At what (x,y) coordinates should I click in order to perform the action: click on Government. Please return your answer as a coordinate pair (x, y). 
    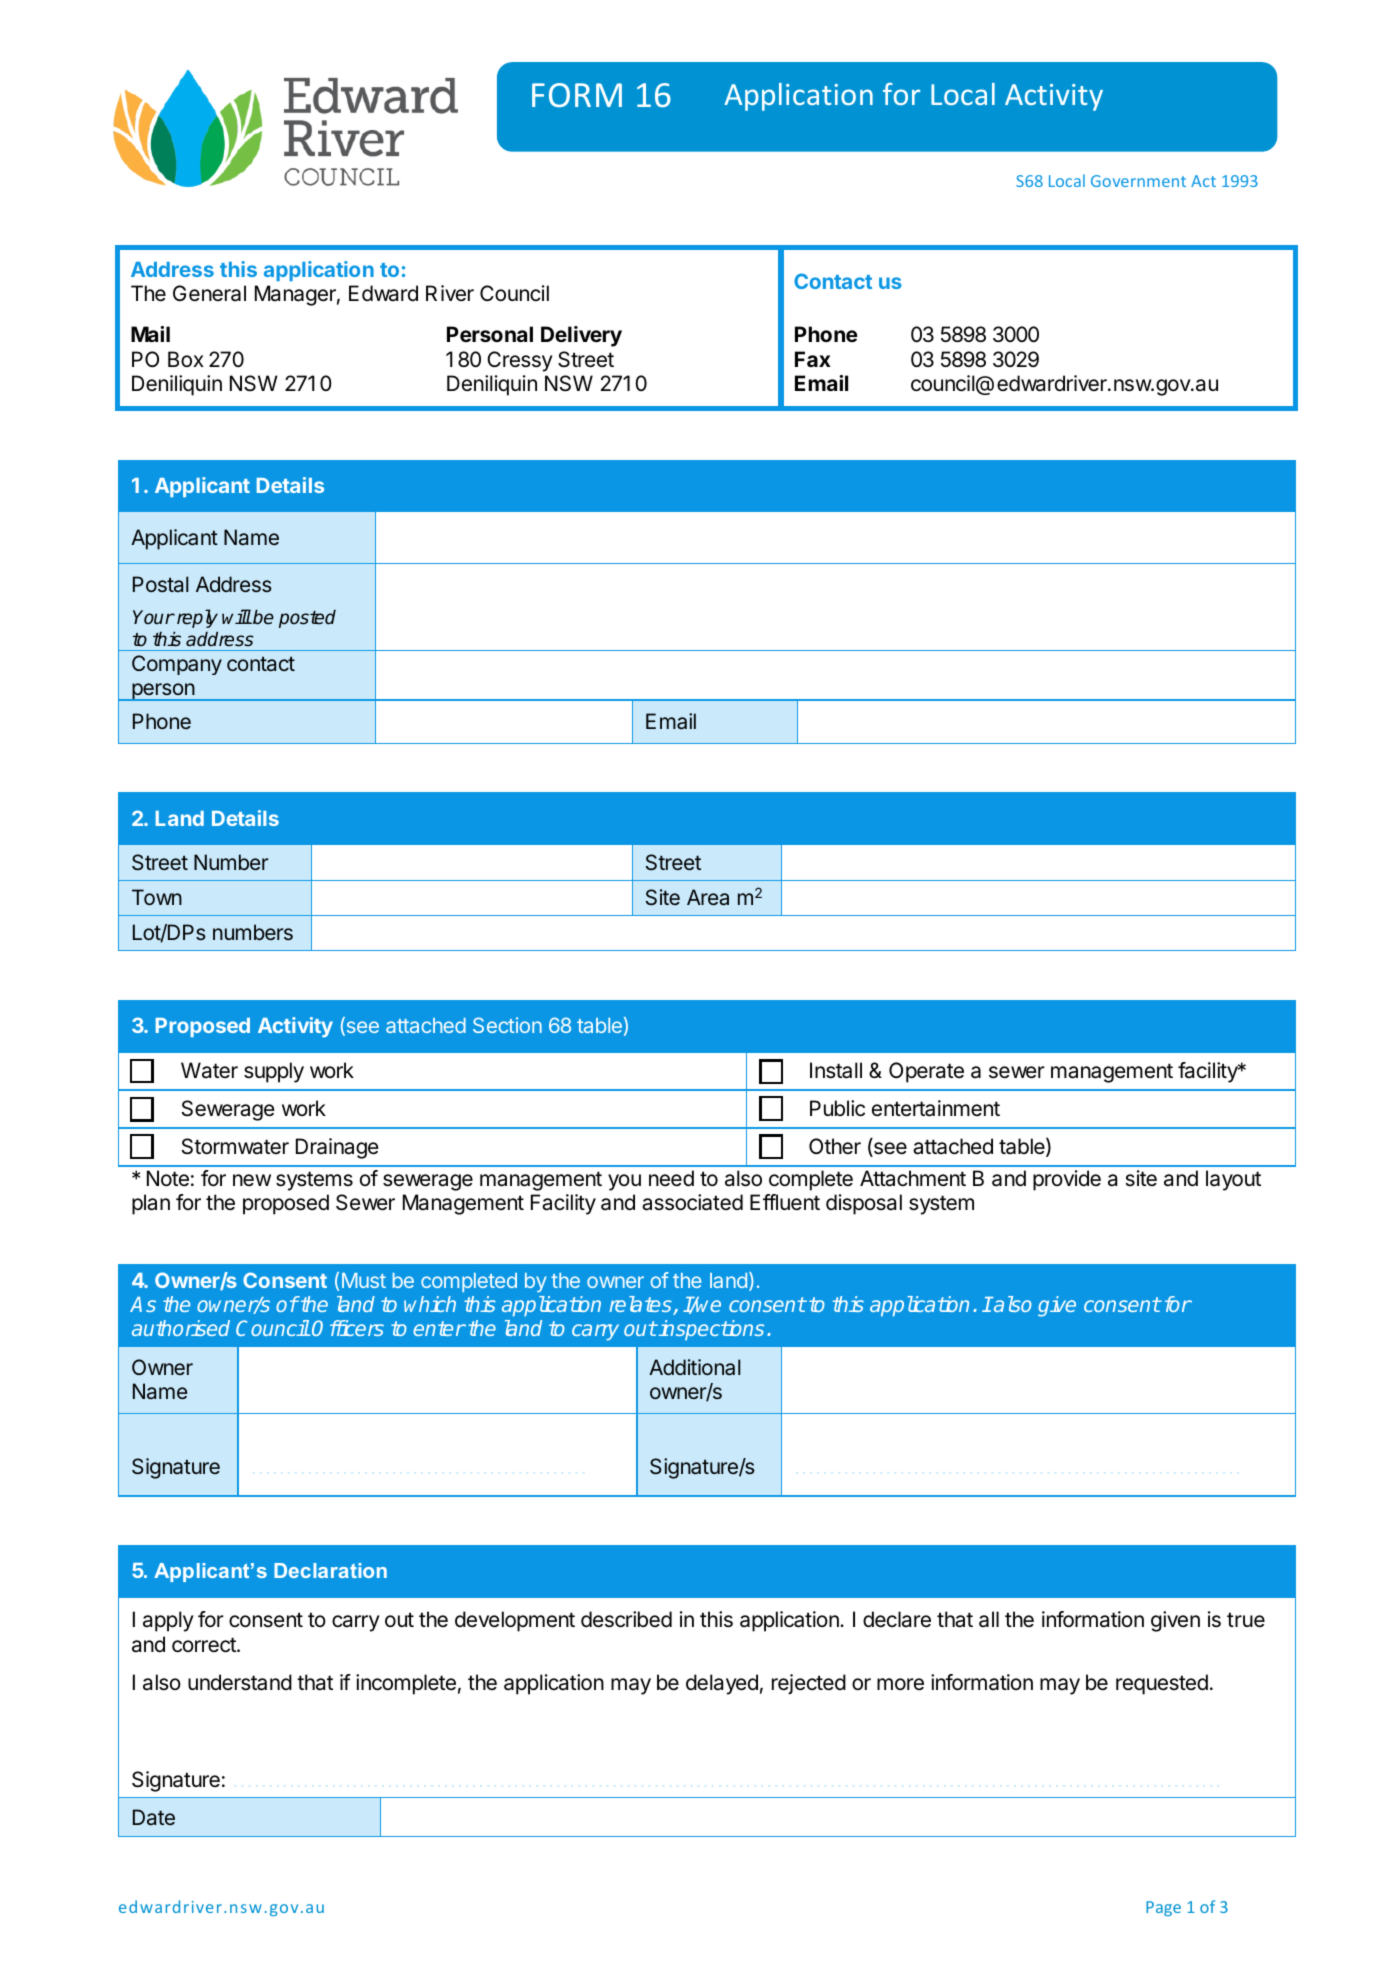
    Looking at the image, I should click on (1138, 181).
